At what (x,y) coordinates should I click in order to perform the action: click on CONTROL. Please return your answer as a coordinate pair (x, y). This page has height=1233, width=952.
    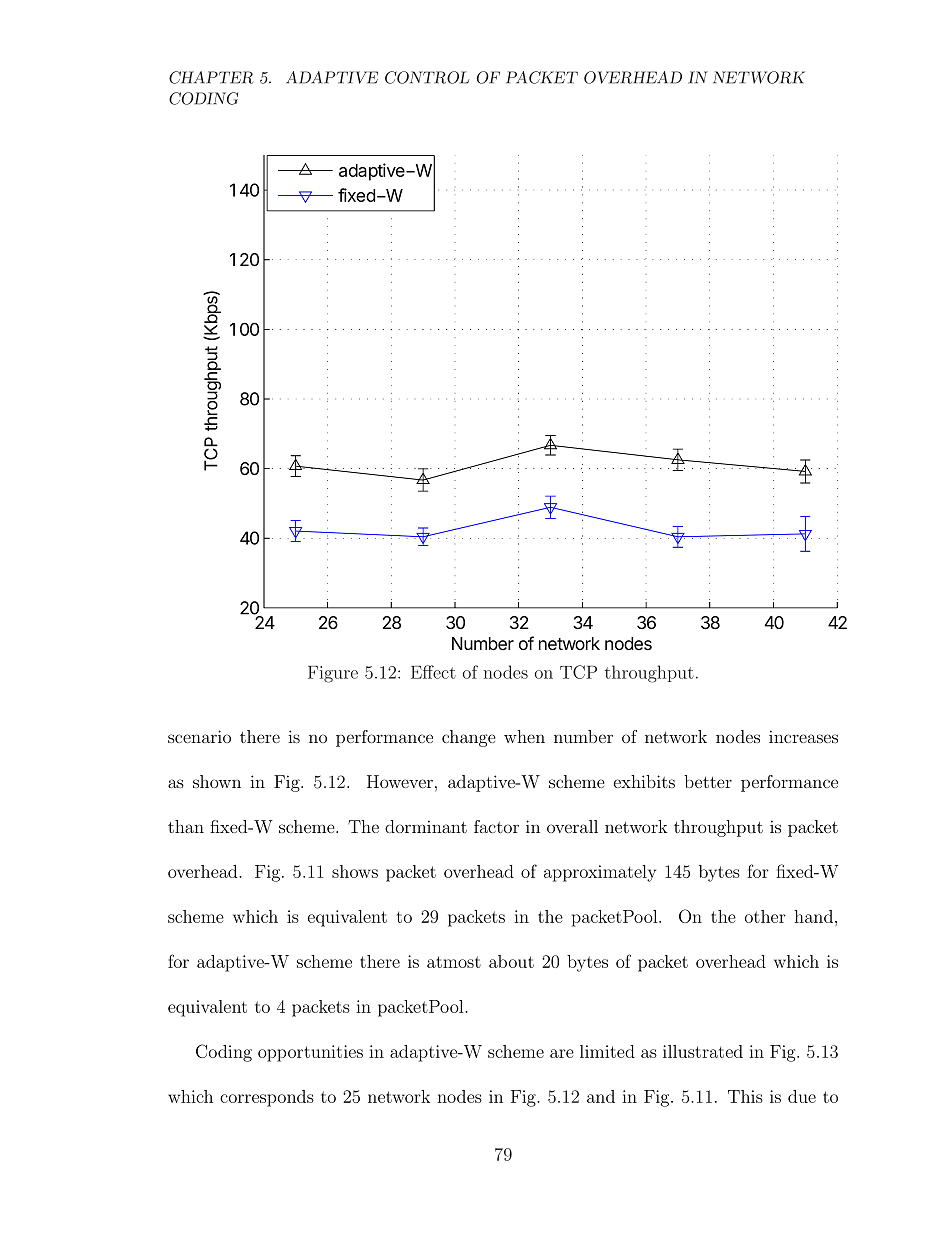
    Looking at the image, I should click on (427, 77).
